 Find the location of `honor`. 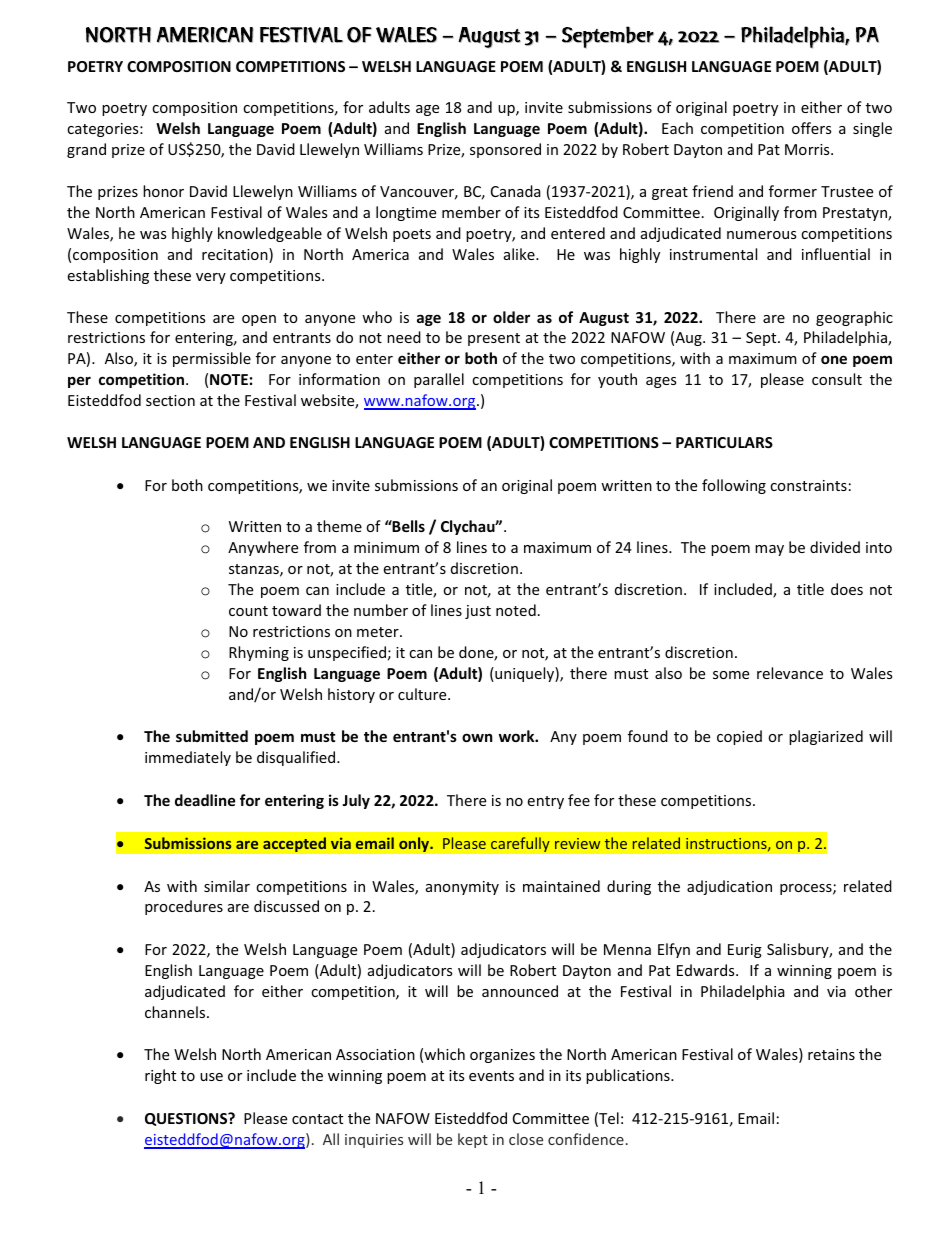

honor is located at coordinates (163, 191).
